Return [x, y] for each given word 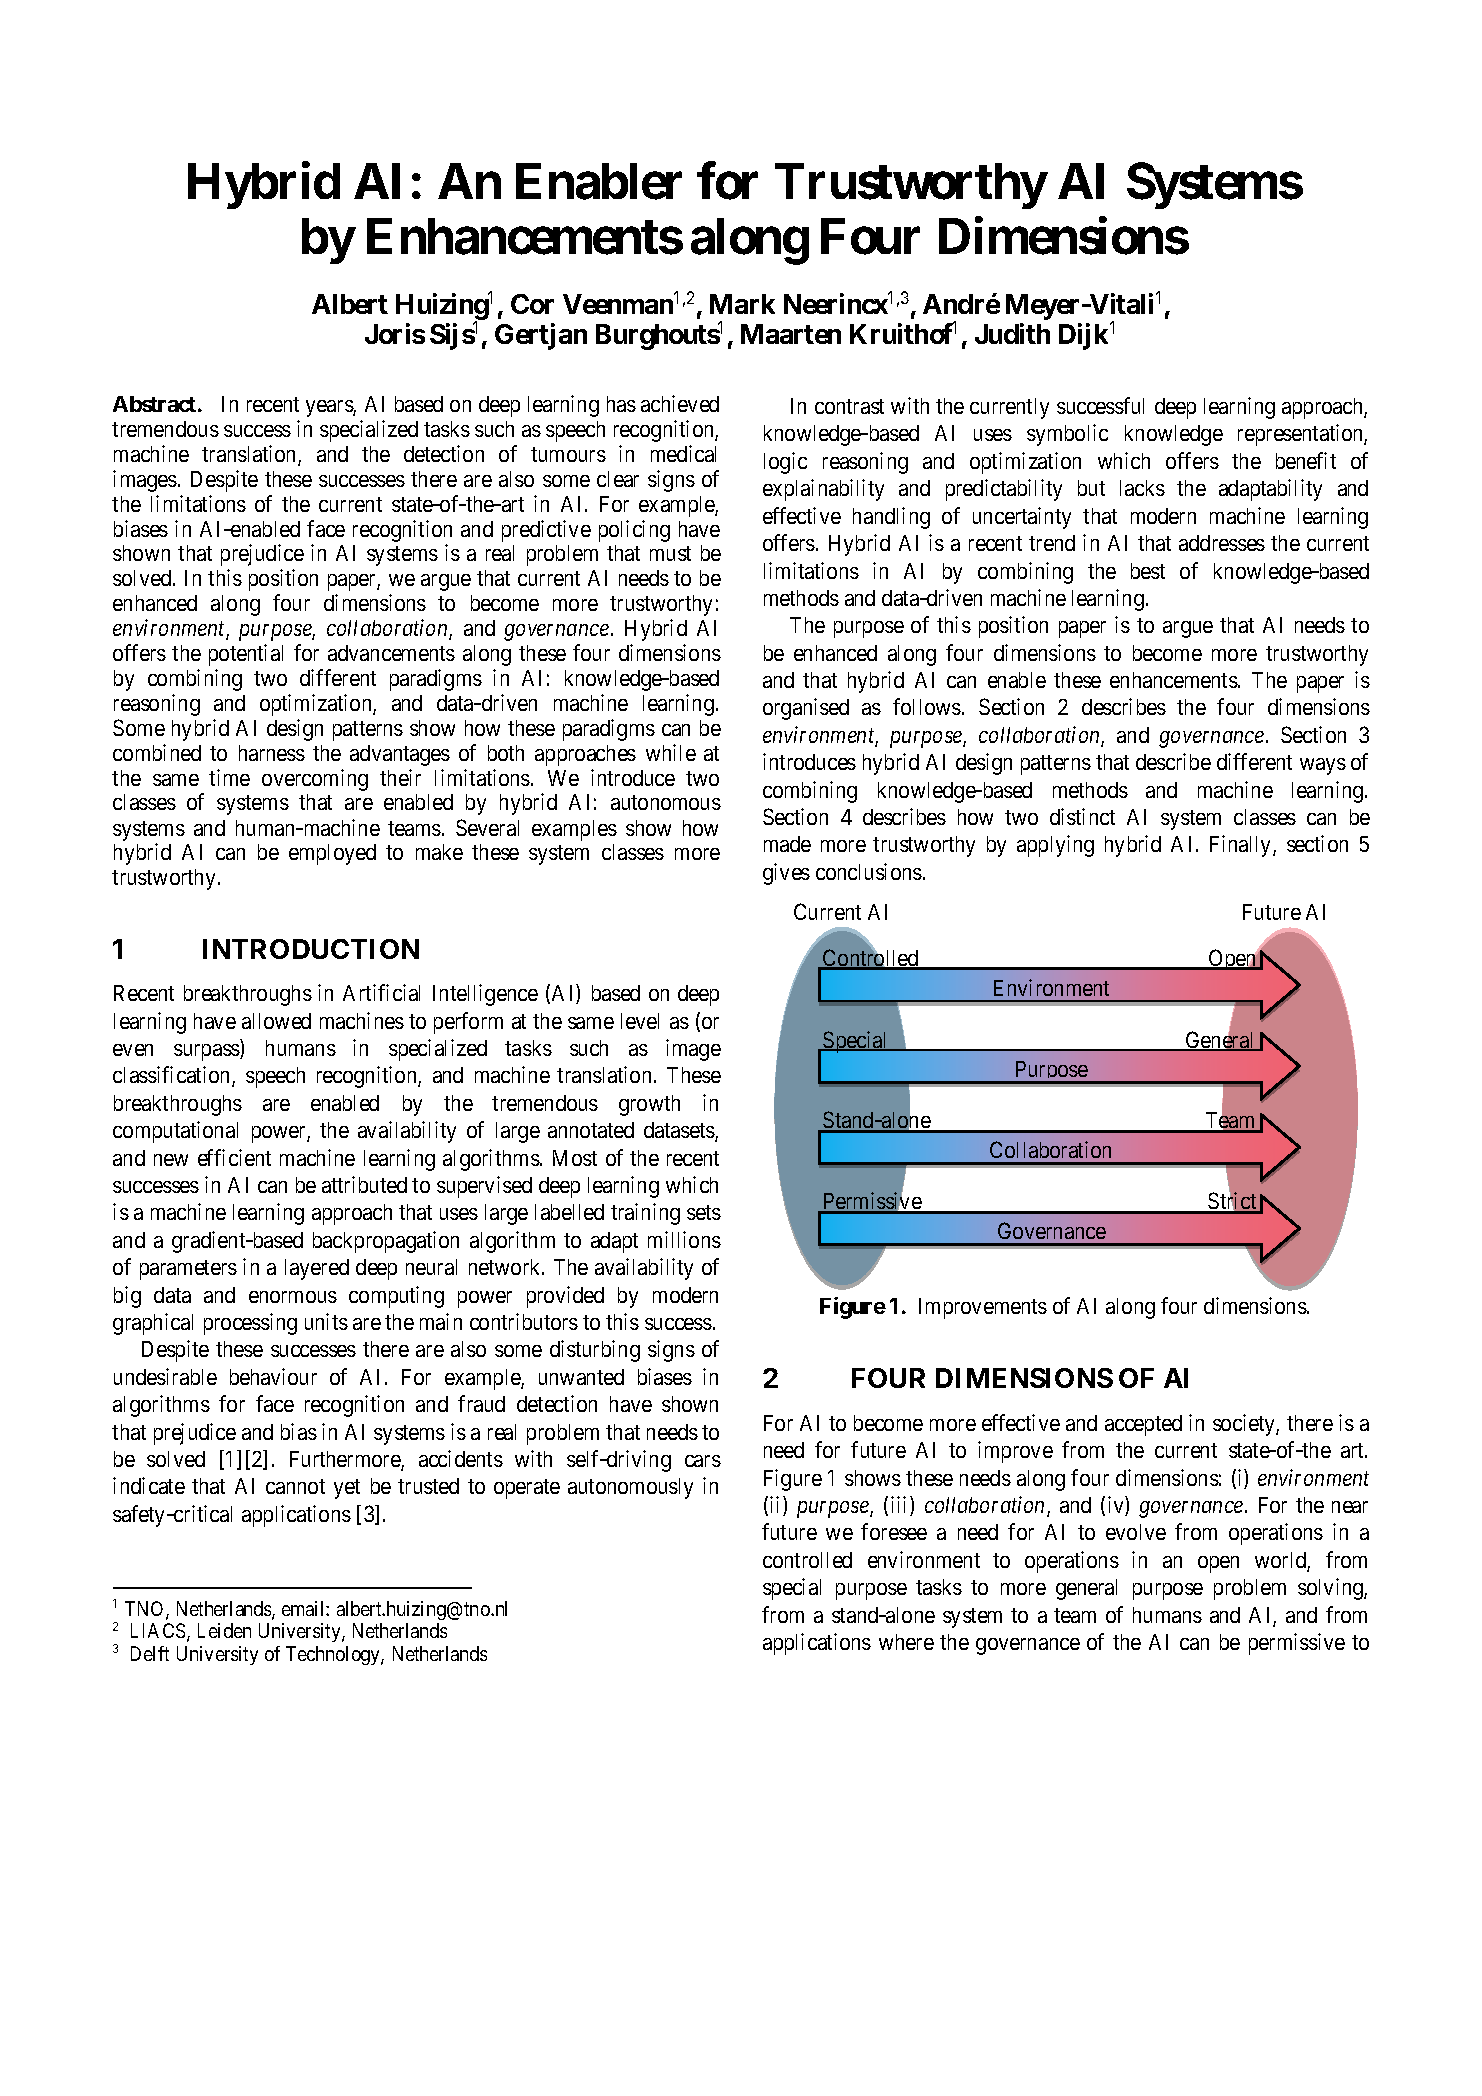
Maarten [791, 334]
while [671, 752]
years [330, 408]
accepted [1143, 1425]
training [645, 1214]
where [906, 1642]
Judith [1012, 333]
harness [272, 753]
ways [1323, 766]
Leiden [224, 1630]
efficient [234, 1157]
